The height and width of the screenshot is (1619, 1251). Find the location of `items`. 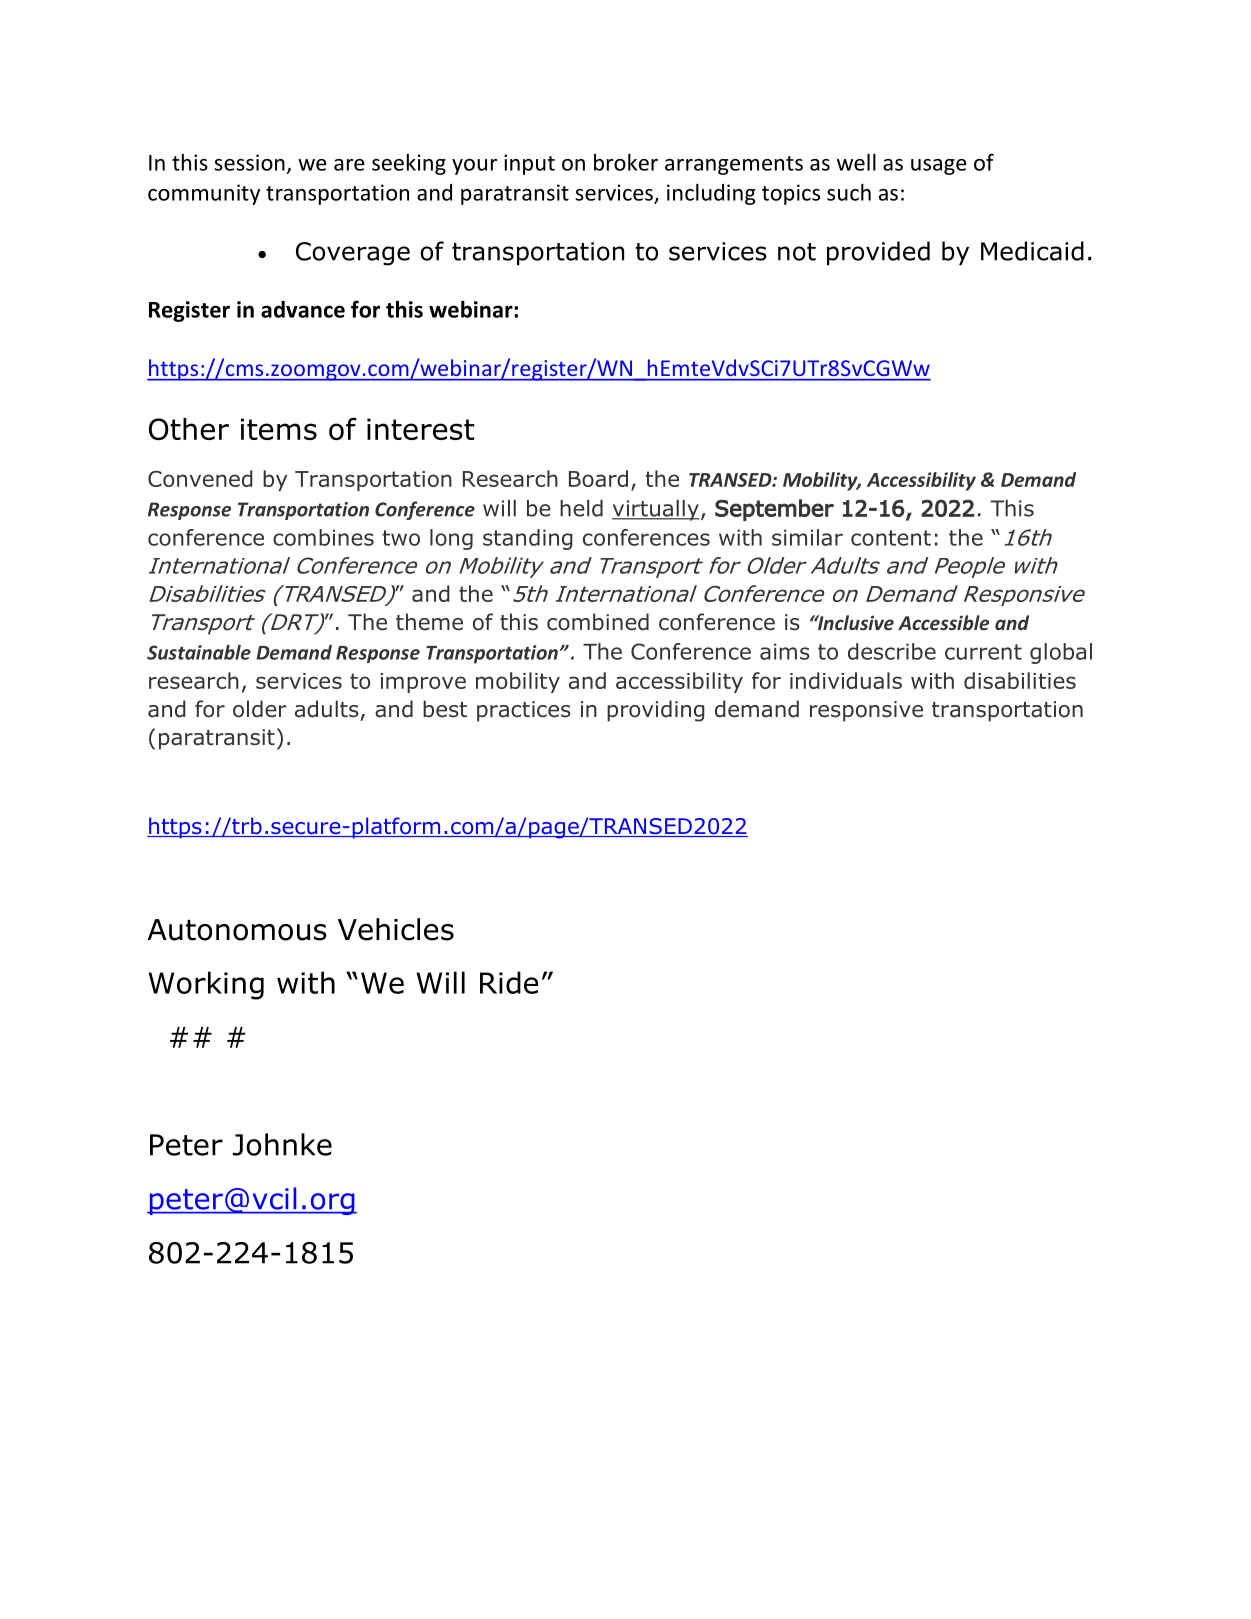

items is located at coordinates (279, 429).
